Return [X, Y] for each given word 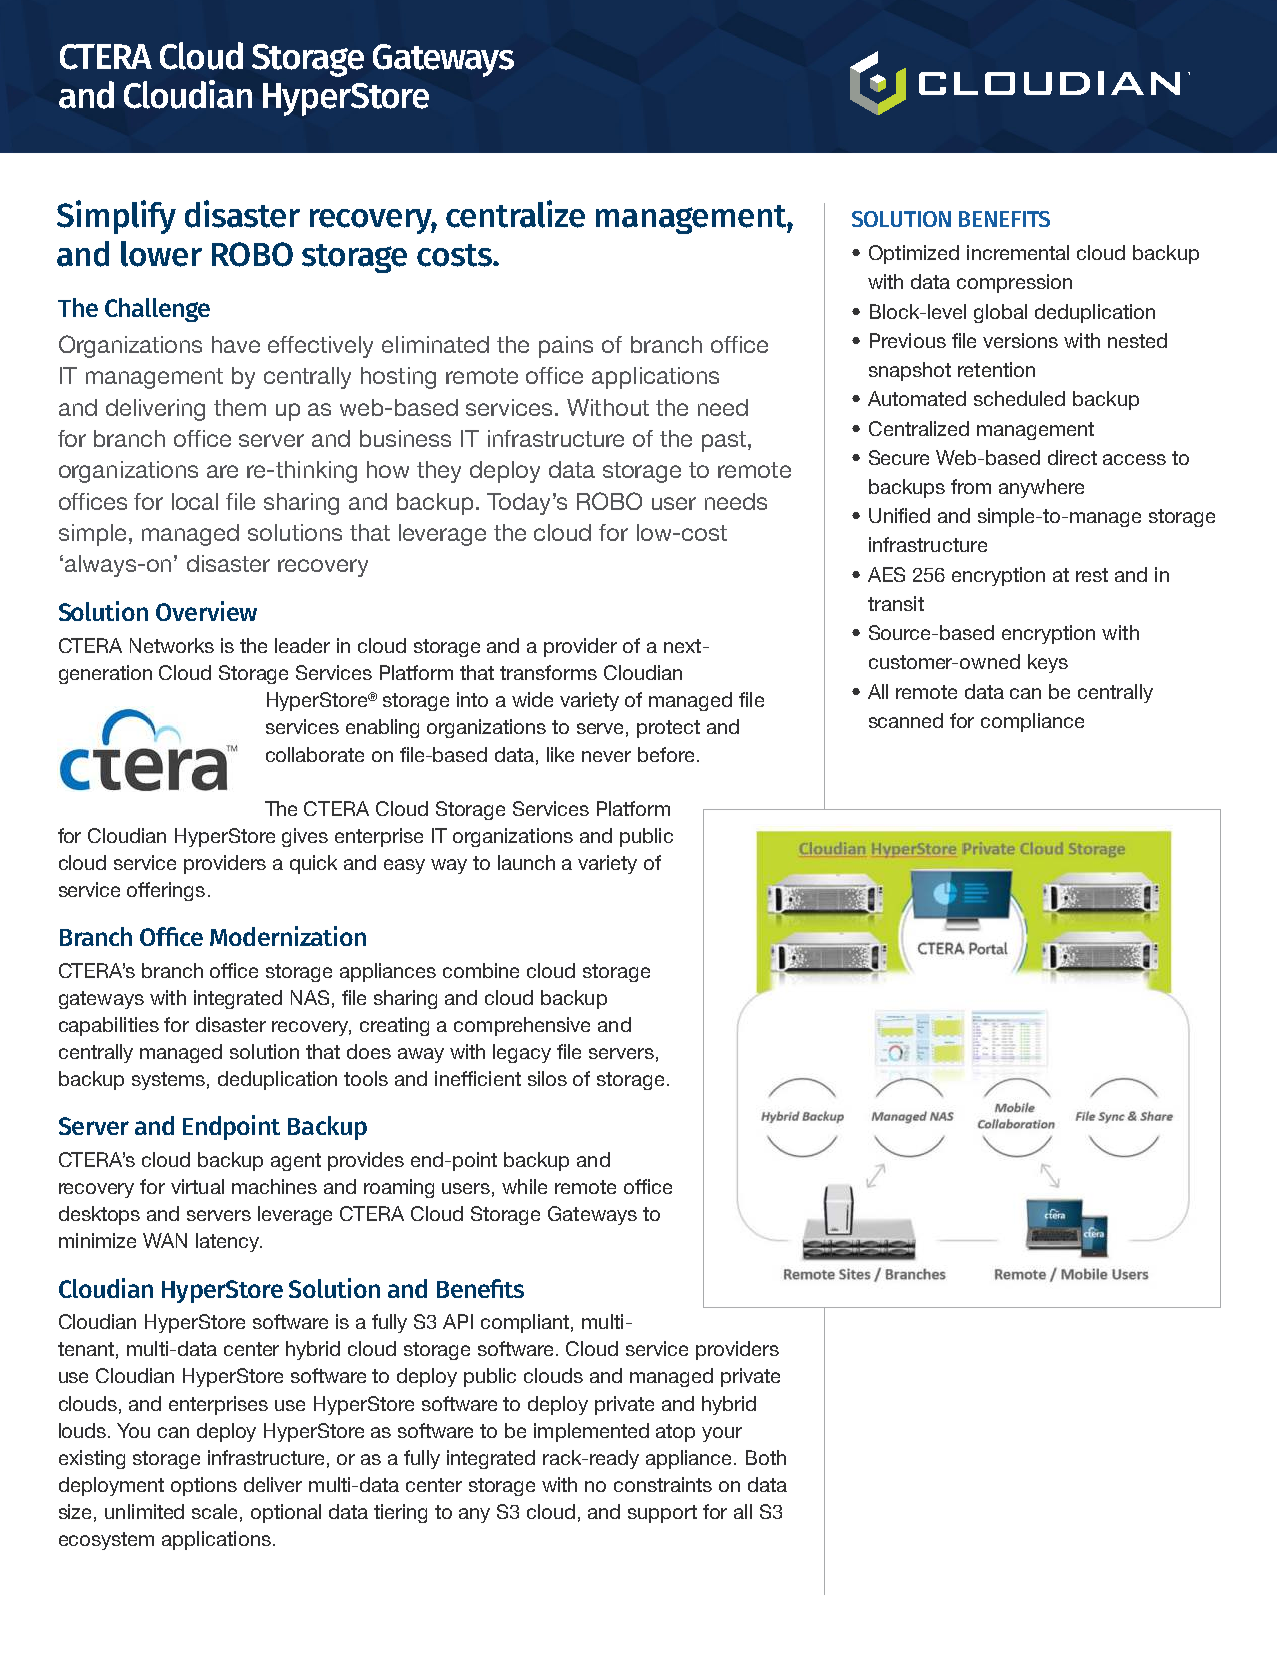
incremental [1018, 252]
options [204, 1486]
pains [566, 347]
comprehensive [522, 1026]
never [606, 756]
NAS [310, 997]
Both [766, 1457]
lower [161, 254]
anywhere [1041, 488]
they [439, 472]
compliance [1032, 722]
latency [229, 1242]
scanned [906, 720]
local [195, 501]
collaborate [315, 754]
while [524, 1186]
